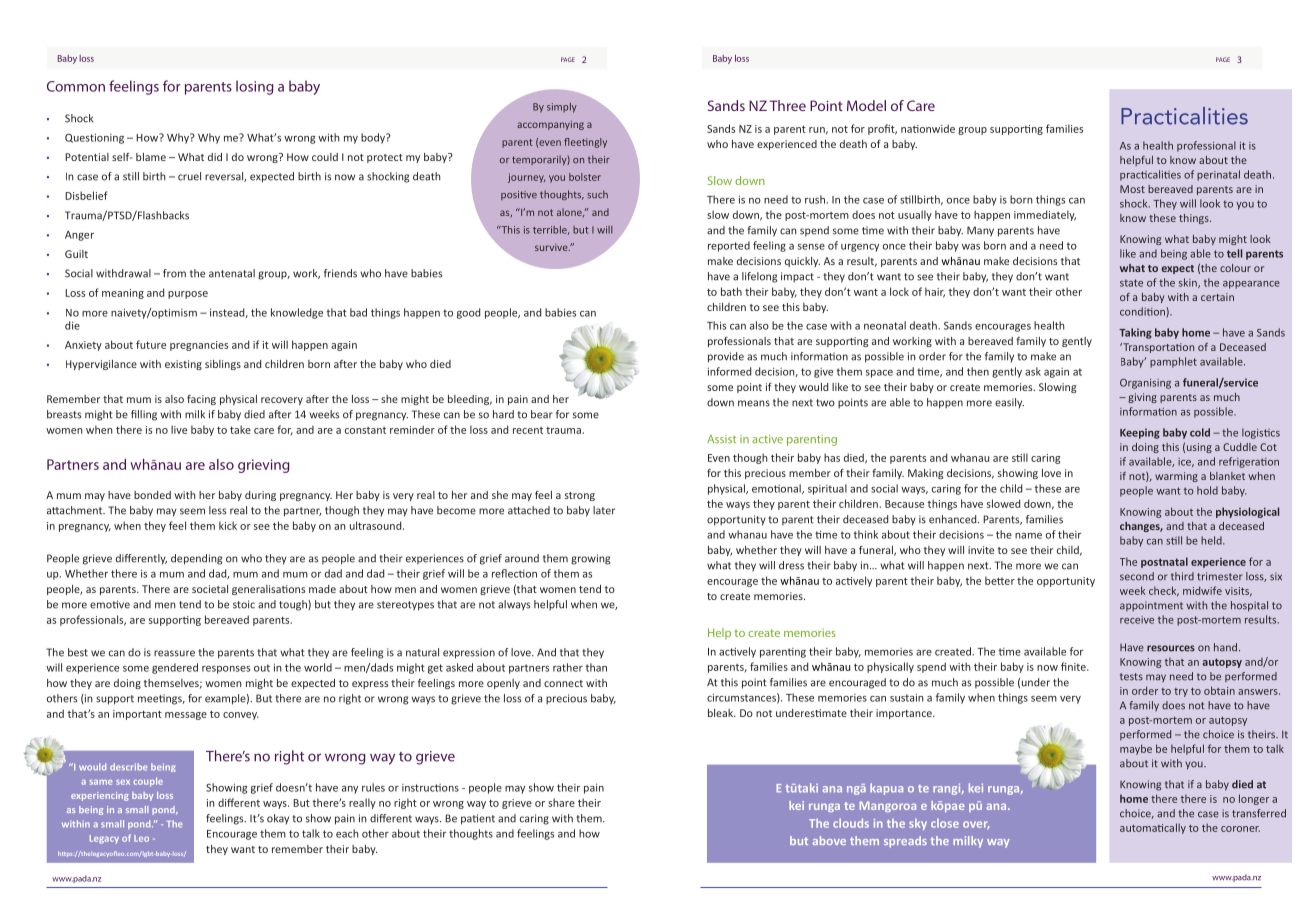 The width and height of the screenshot is (1308, 924). I want to click on purpose, so click(188, 295).
